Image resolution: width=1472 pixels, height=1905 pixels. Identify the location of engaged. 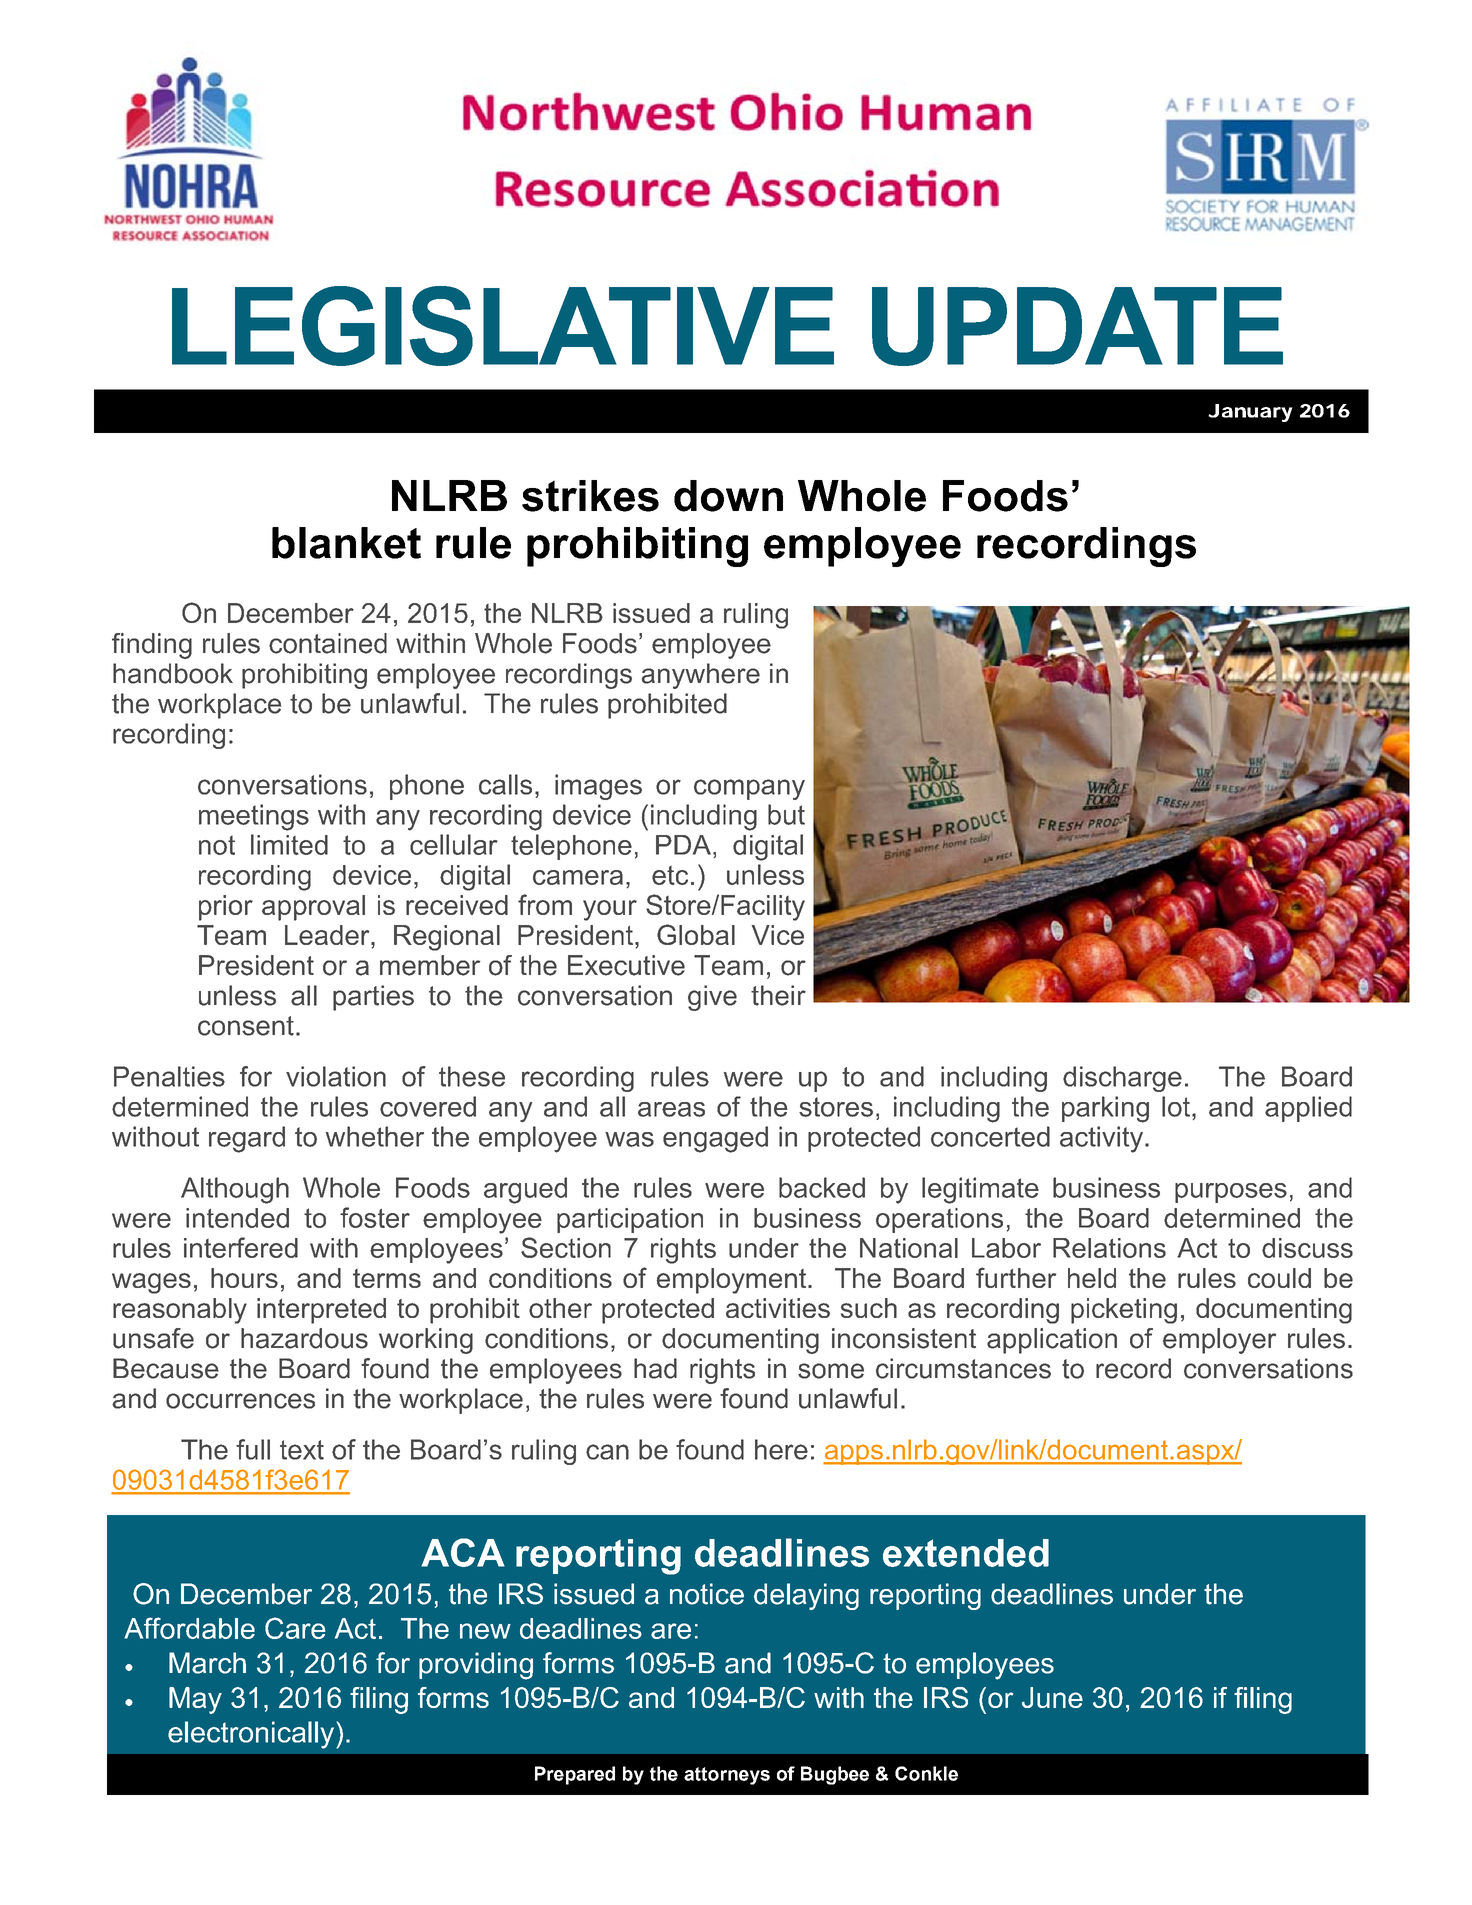
(715, 1139).
